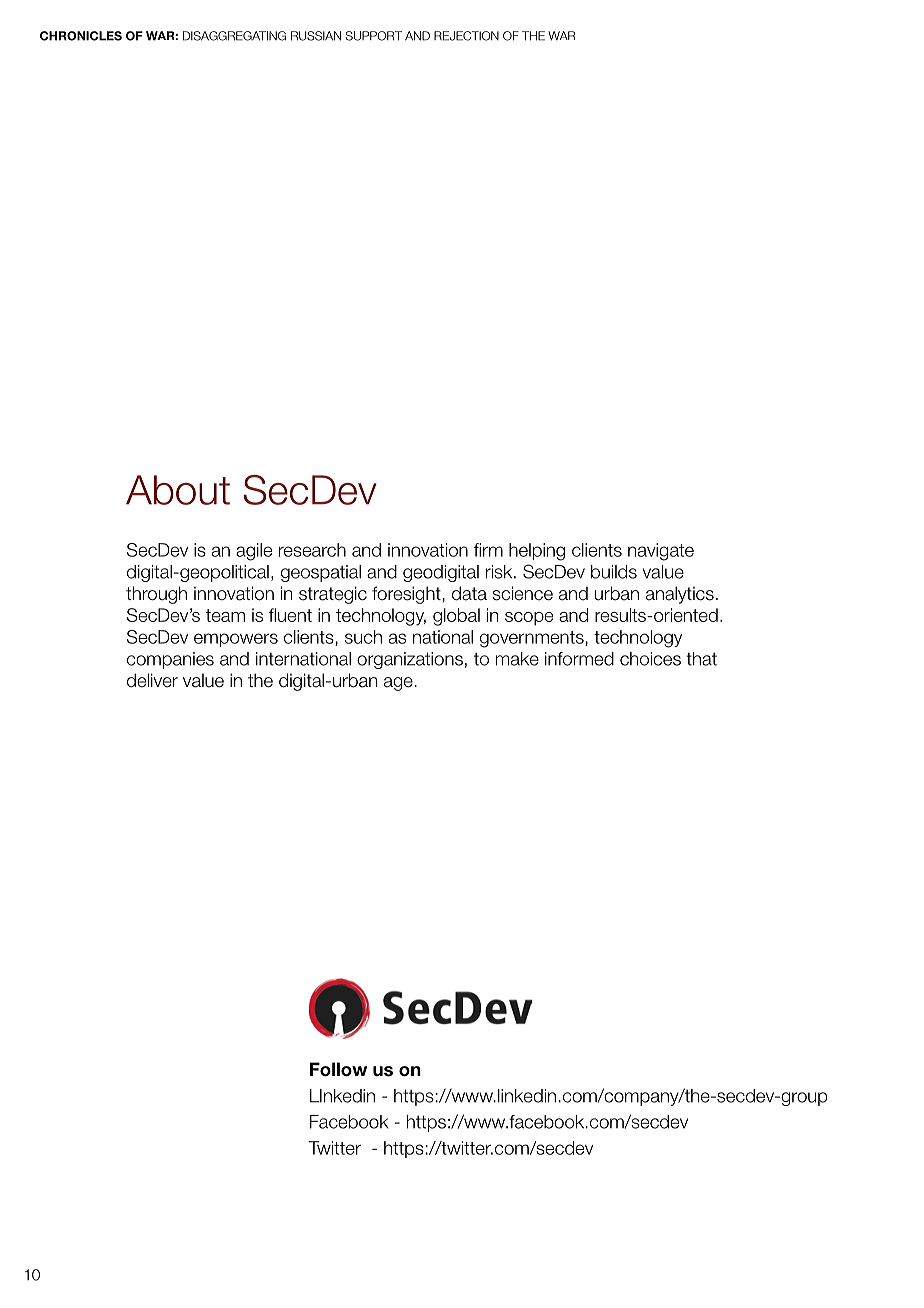 The width and height of the screenshot is (924, 1308). What do you see at coordinates (661, 552) in the screenshot?
I see `navigate` at bounding box center [661, 552].
